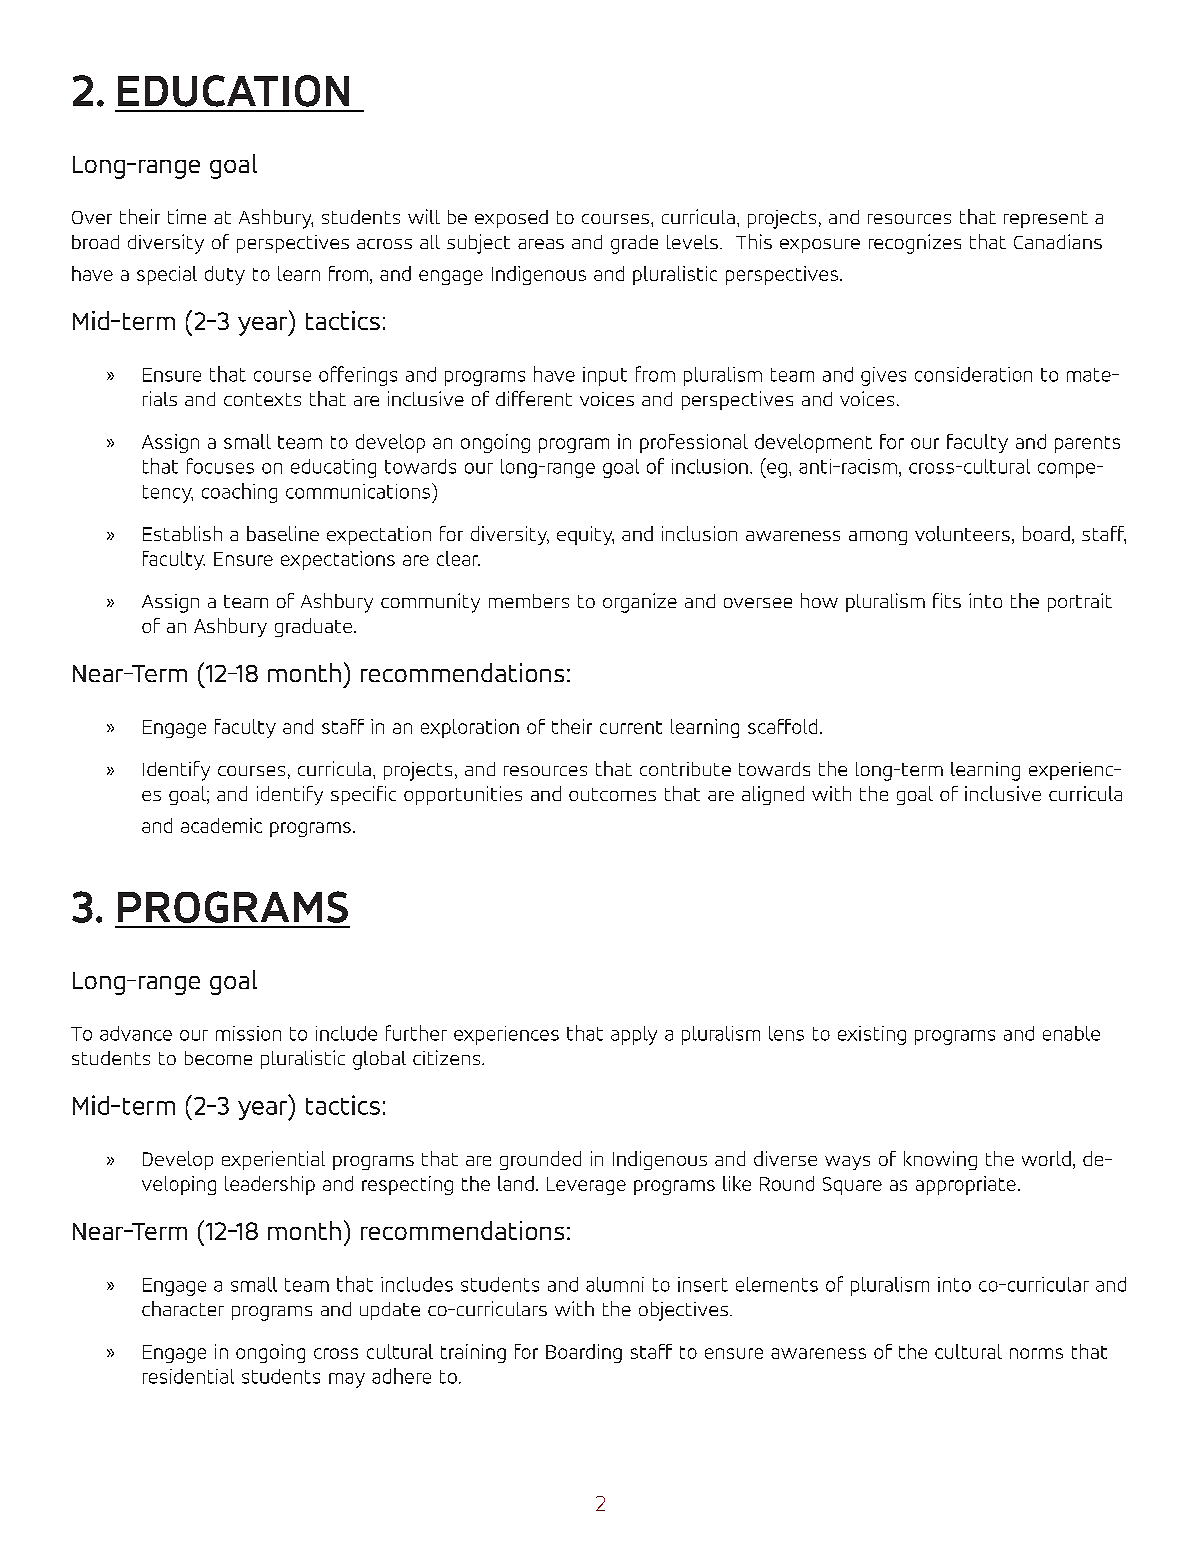 The width and height of the image is (1201, 1555). Describe the element at coordinates (188, 1376) in the image. I see `residential` at that location.
